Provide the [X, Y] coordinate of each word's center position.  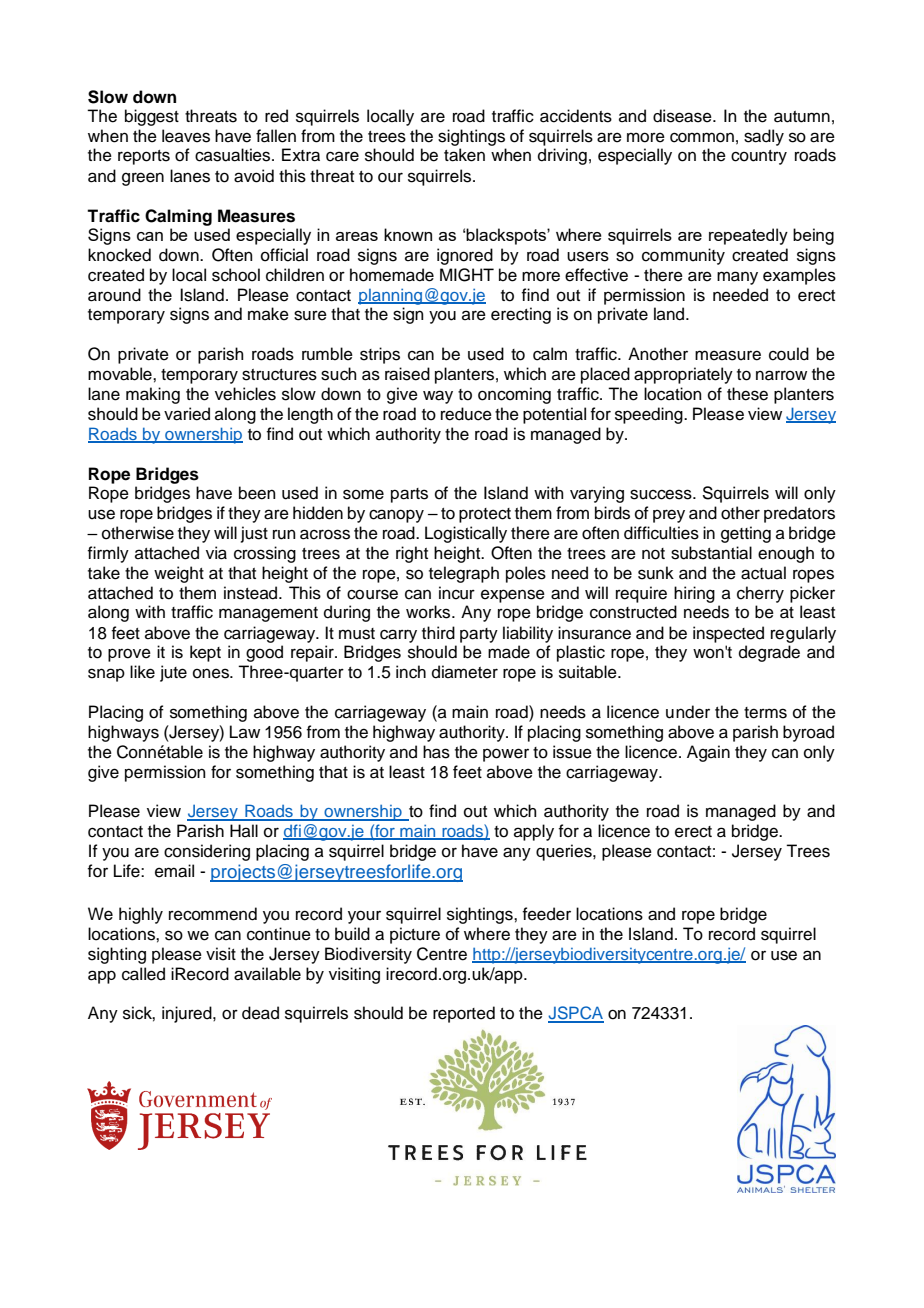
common [702, 137]
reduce [466, 414]
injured [188, 1014]
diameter [465, 672]
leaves [186, 136]
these [747, 394]
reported [464, 1014]
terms [765, 713]
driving [562, 156]
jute [173, 673]
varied [187, 414]
